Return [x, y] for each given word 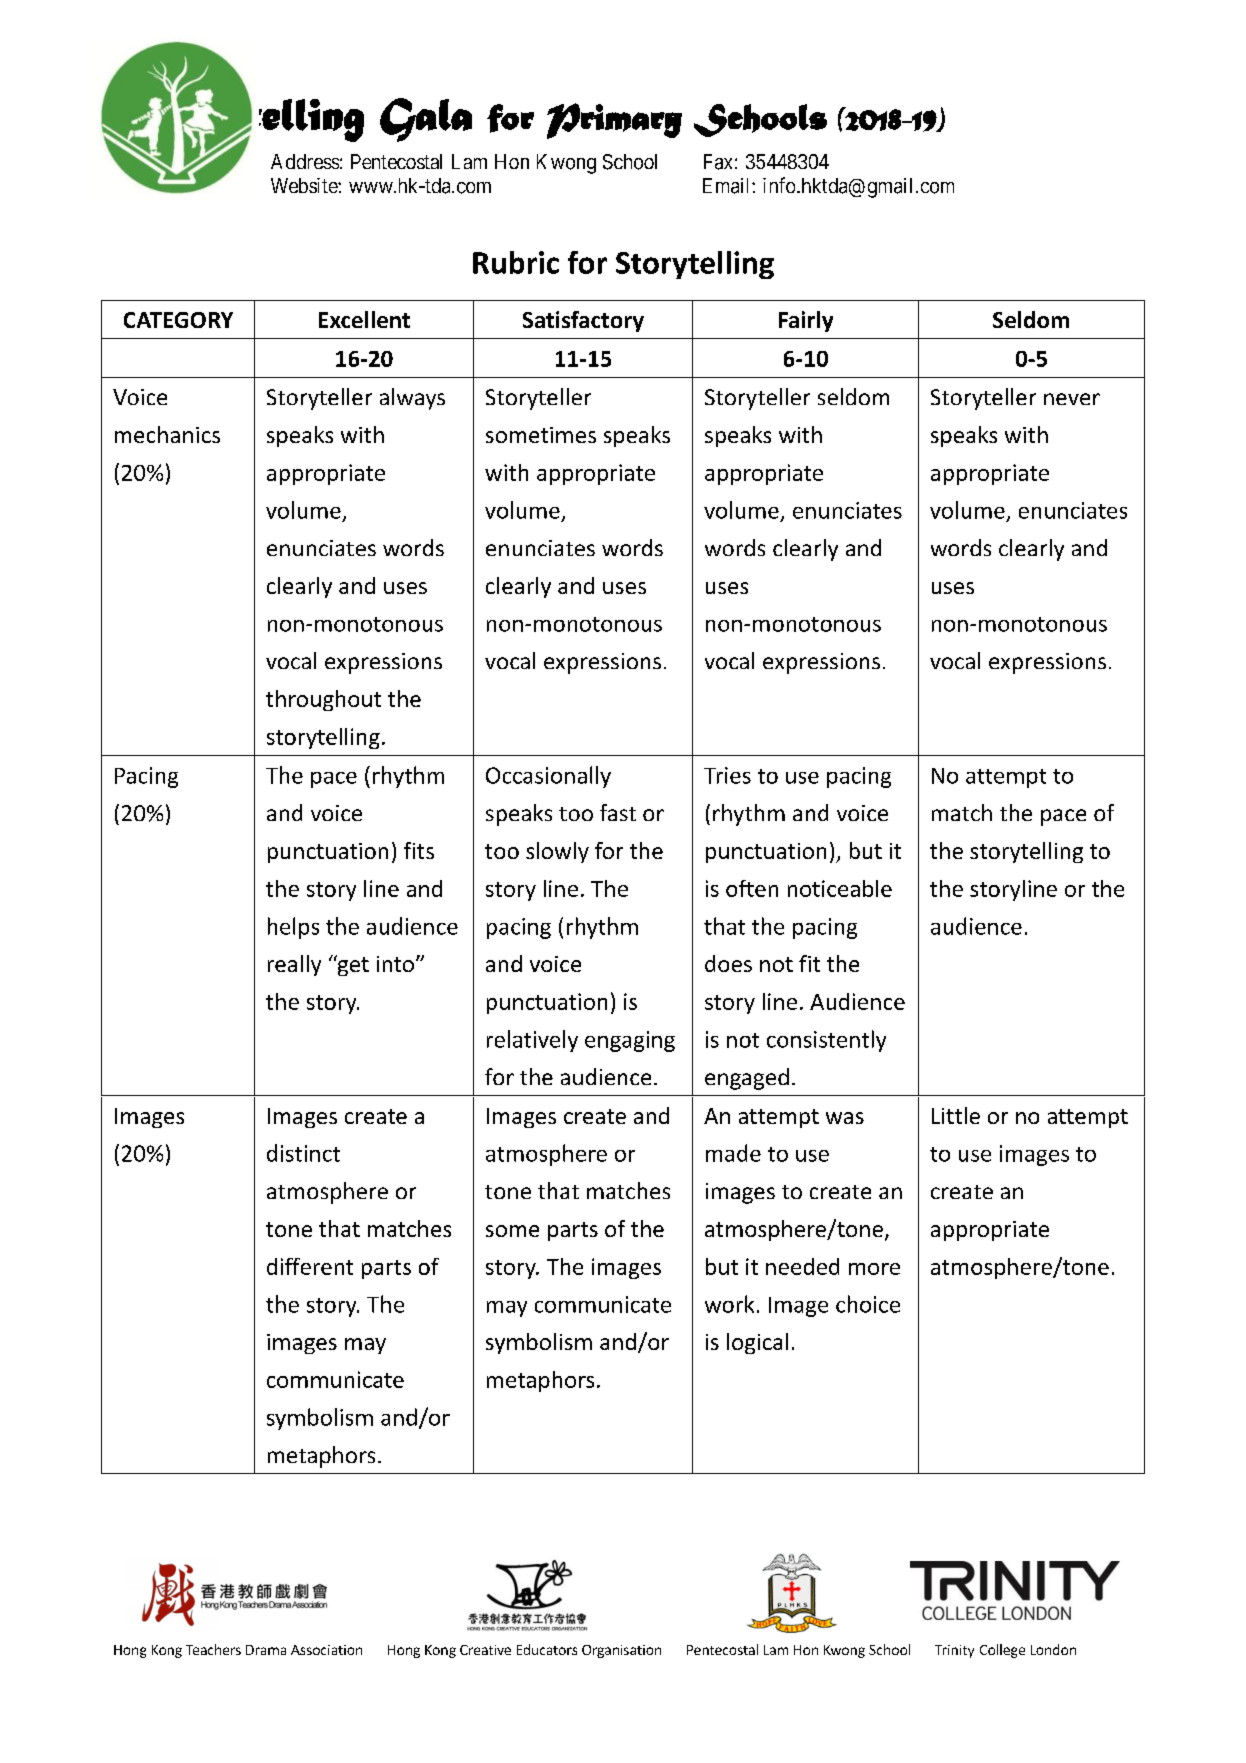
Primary [614, 121]
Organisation [621, 1651]
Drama [266, 1650]
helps [293, 928]
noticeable [840, 888]
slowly [557, 852]
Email [728, 186]
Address [305, 161]
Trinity [954, 1651]
